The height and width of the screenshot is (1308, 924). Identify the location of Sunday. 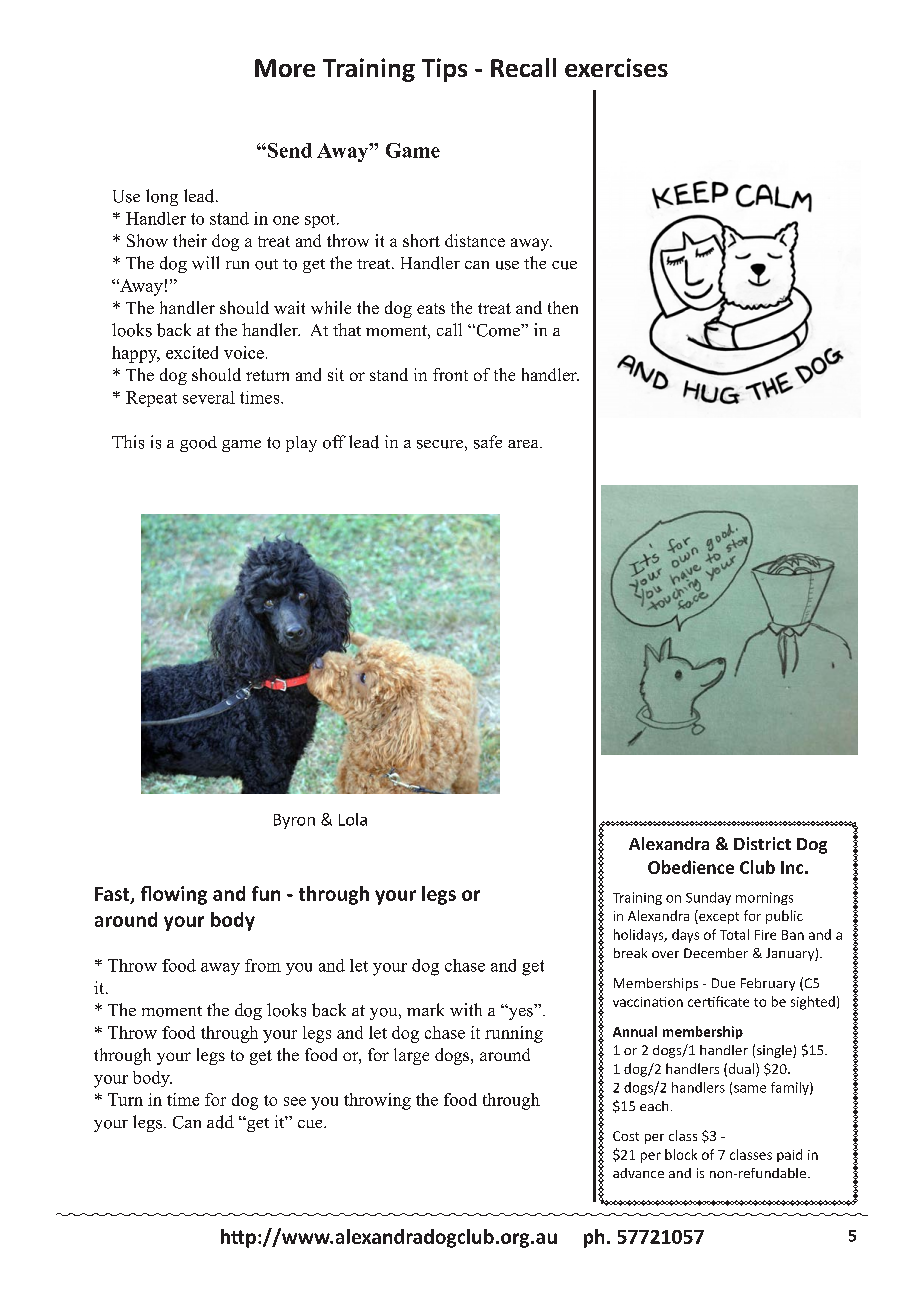
(708, 898).
